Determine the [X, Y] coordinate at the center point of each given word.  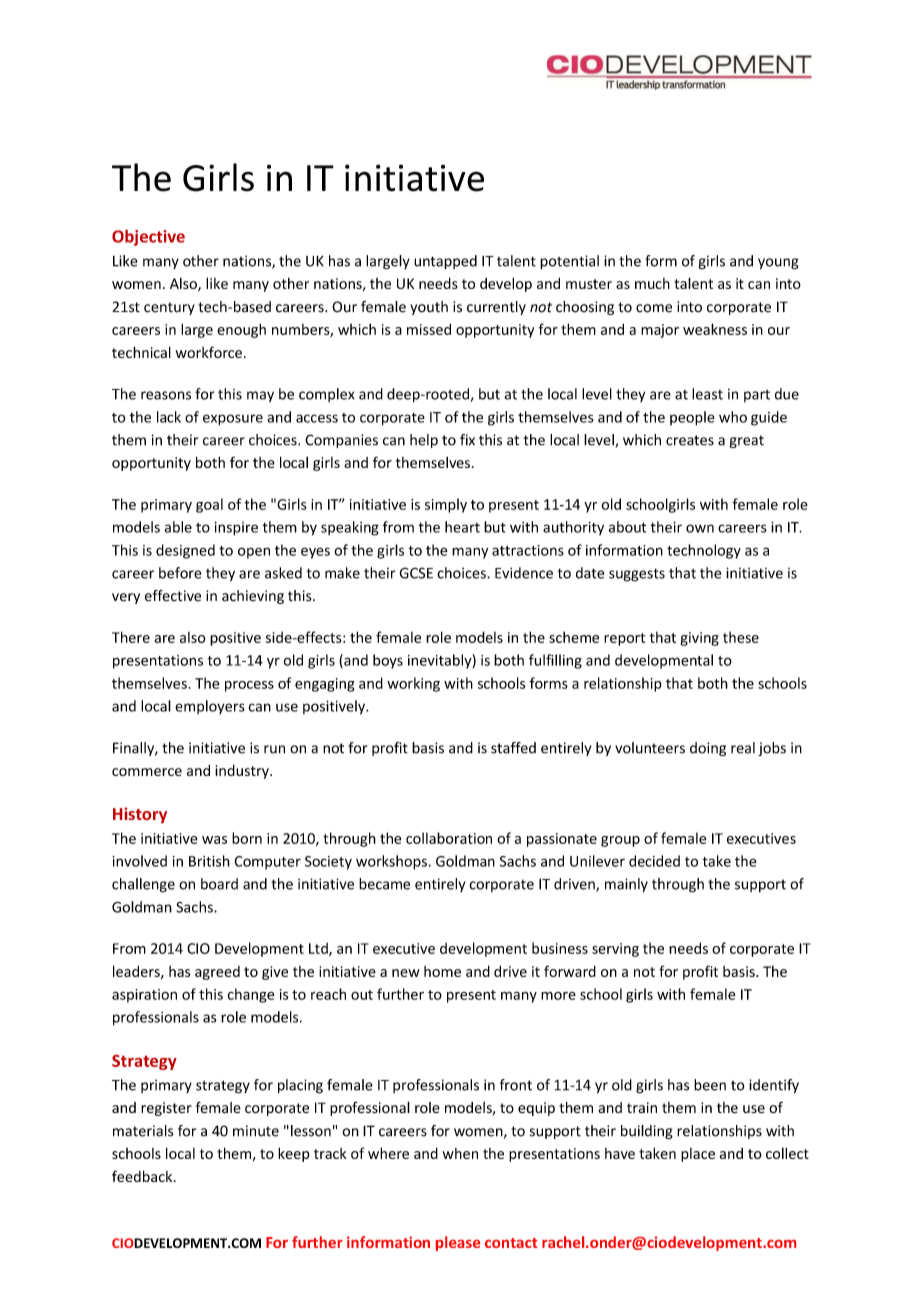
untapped [445, 262]
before [180, 573]
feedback [143, 1176]
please [458, 1243]
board [219, 884]
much [652, 283]
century [169, 308]
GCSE [416, 573]
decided [654, 861]
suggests [637, 575]
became [384, 884]
